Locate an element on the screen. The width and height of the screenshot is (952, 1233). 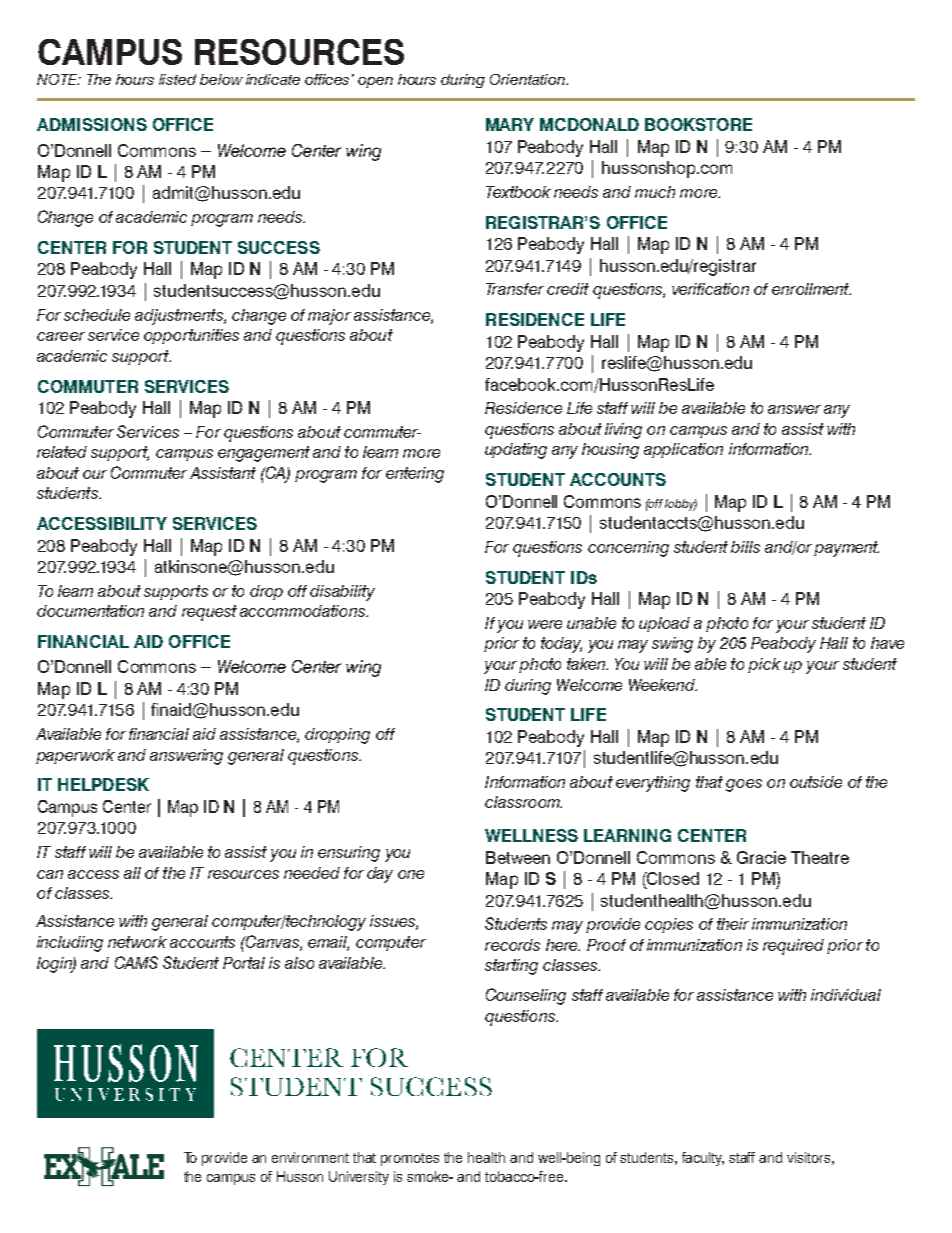
request is located at coordinates (209, 613).
